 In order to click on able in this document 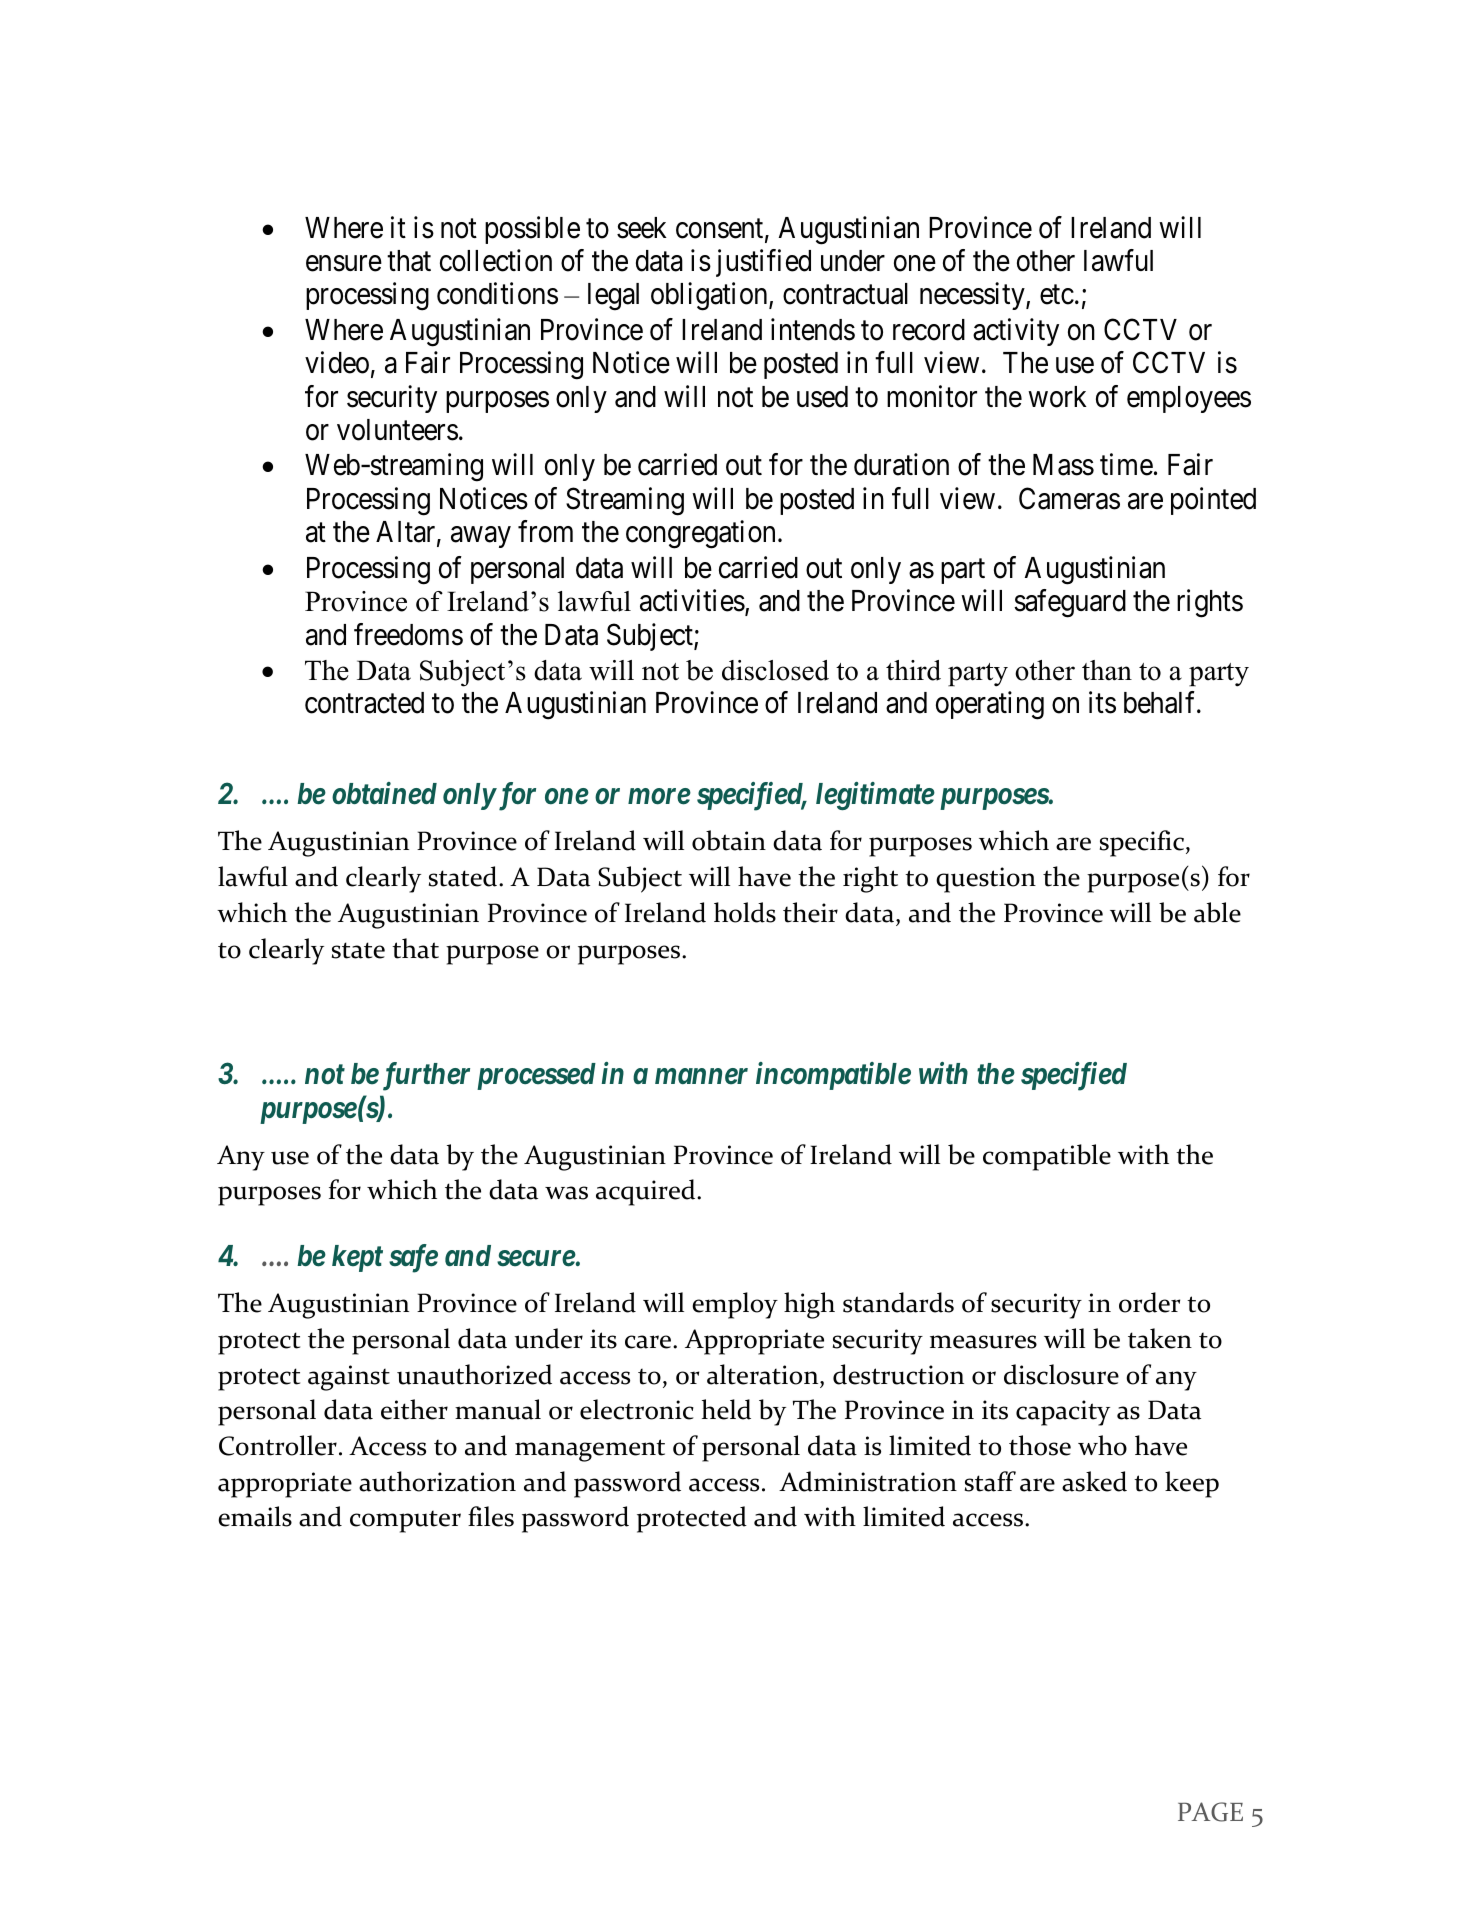, I will do `click(1217, 912)`.
